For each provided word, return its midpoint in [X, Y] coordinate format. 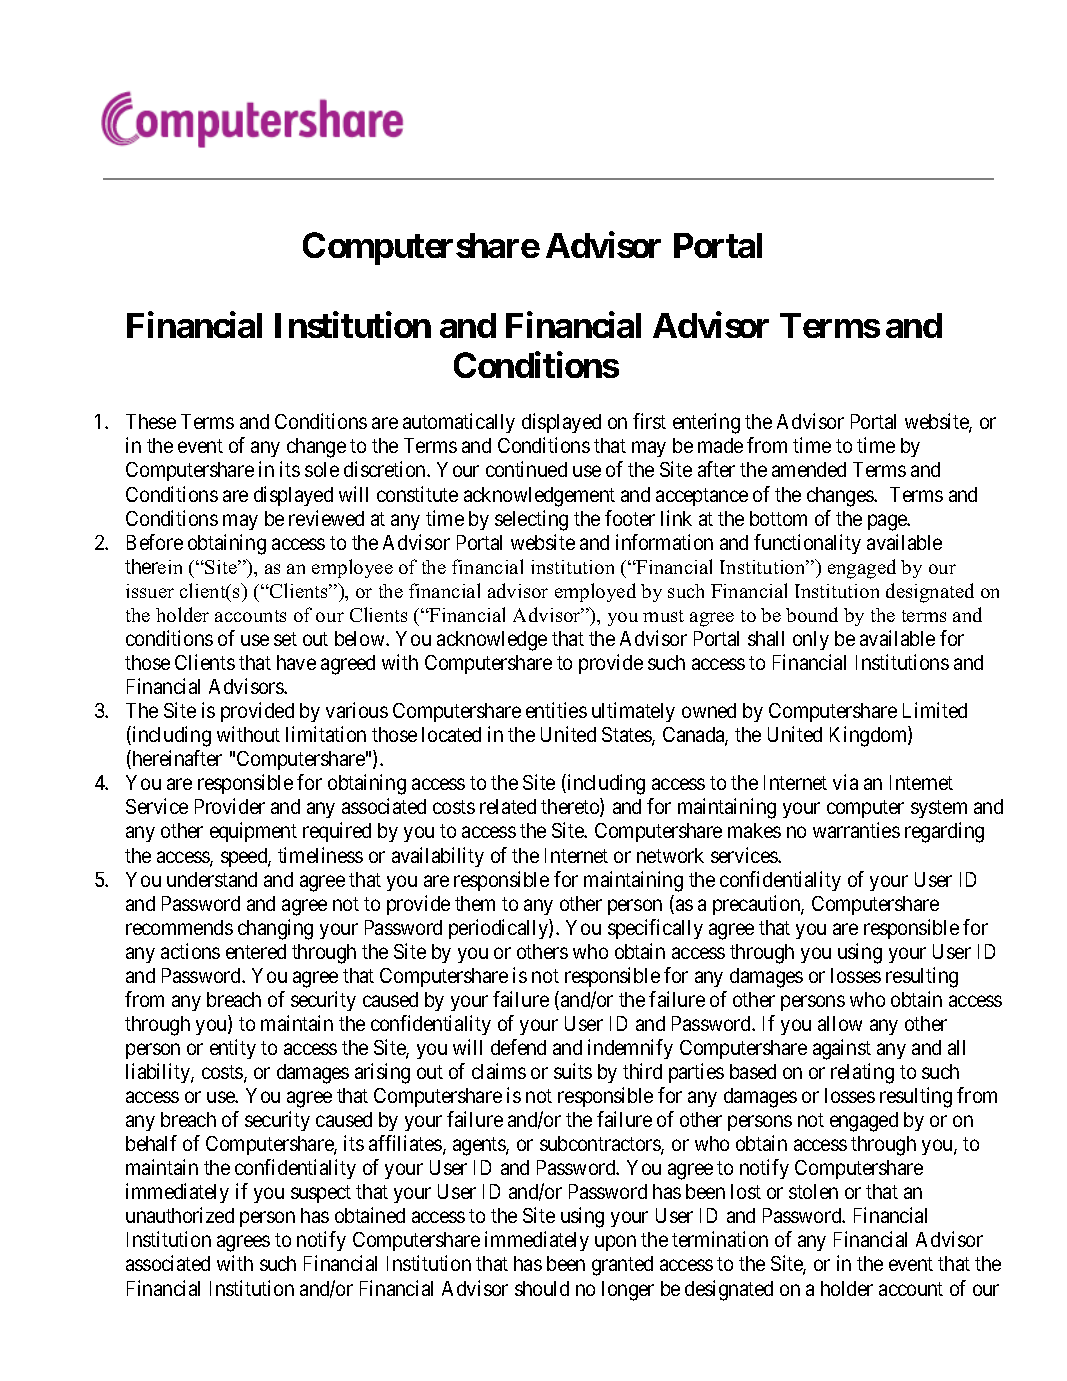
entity [233, 1049]
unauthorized [180, 1215]
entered [256, 951]
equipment [253, 832]
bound [812, 614]
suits [573, 1071]
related [508, 806]
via [845, 782]
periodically [499, 929]
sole [322, 469]
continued [526, 469]
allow [840, 1023]
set [285, 639]
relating [862, 1073]
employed [595, 592]
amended [809, 469]
